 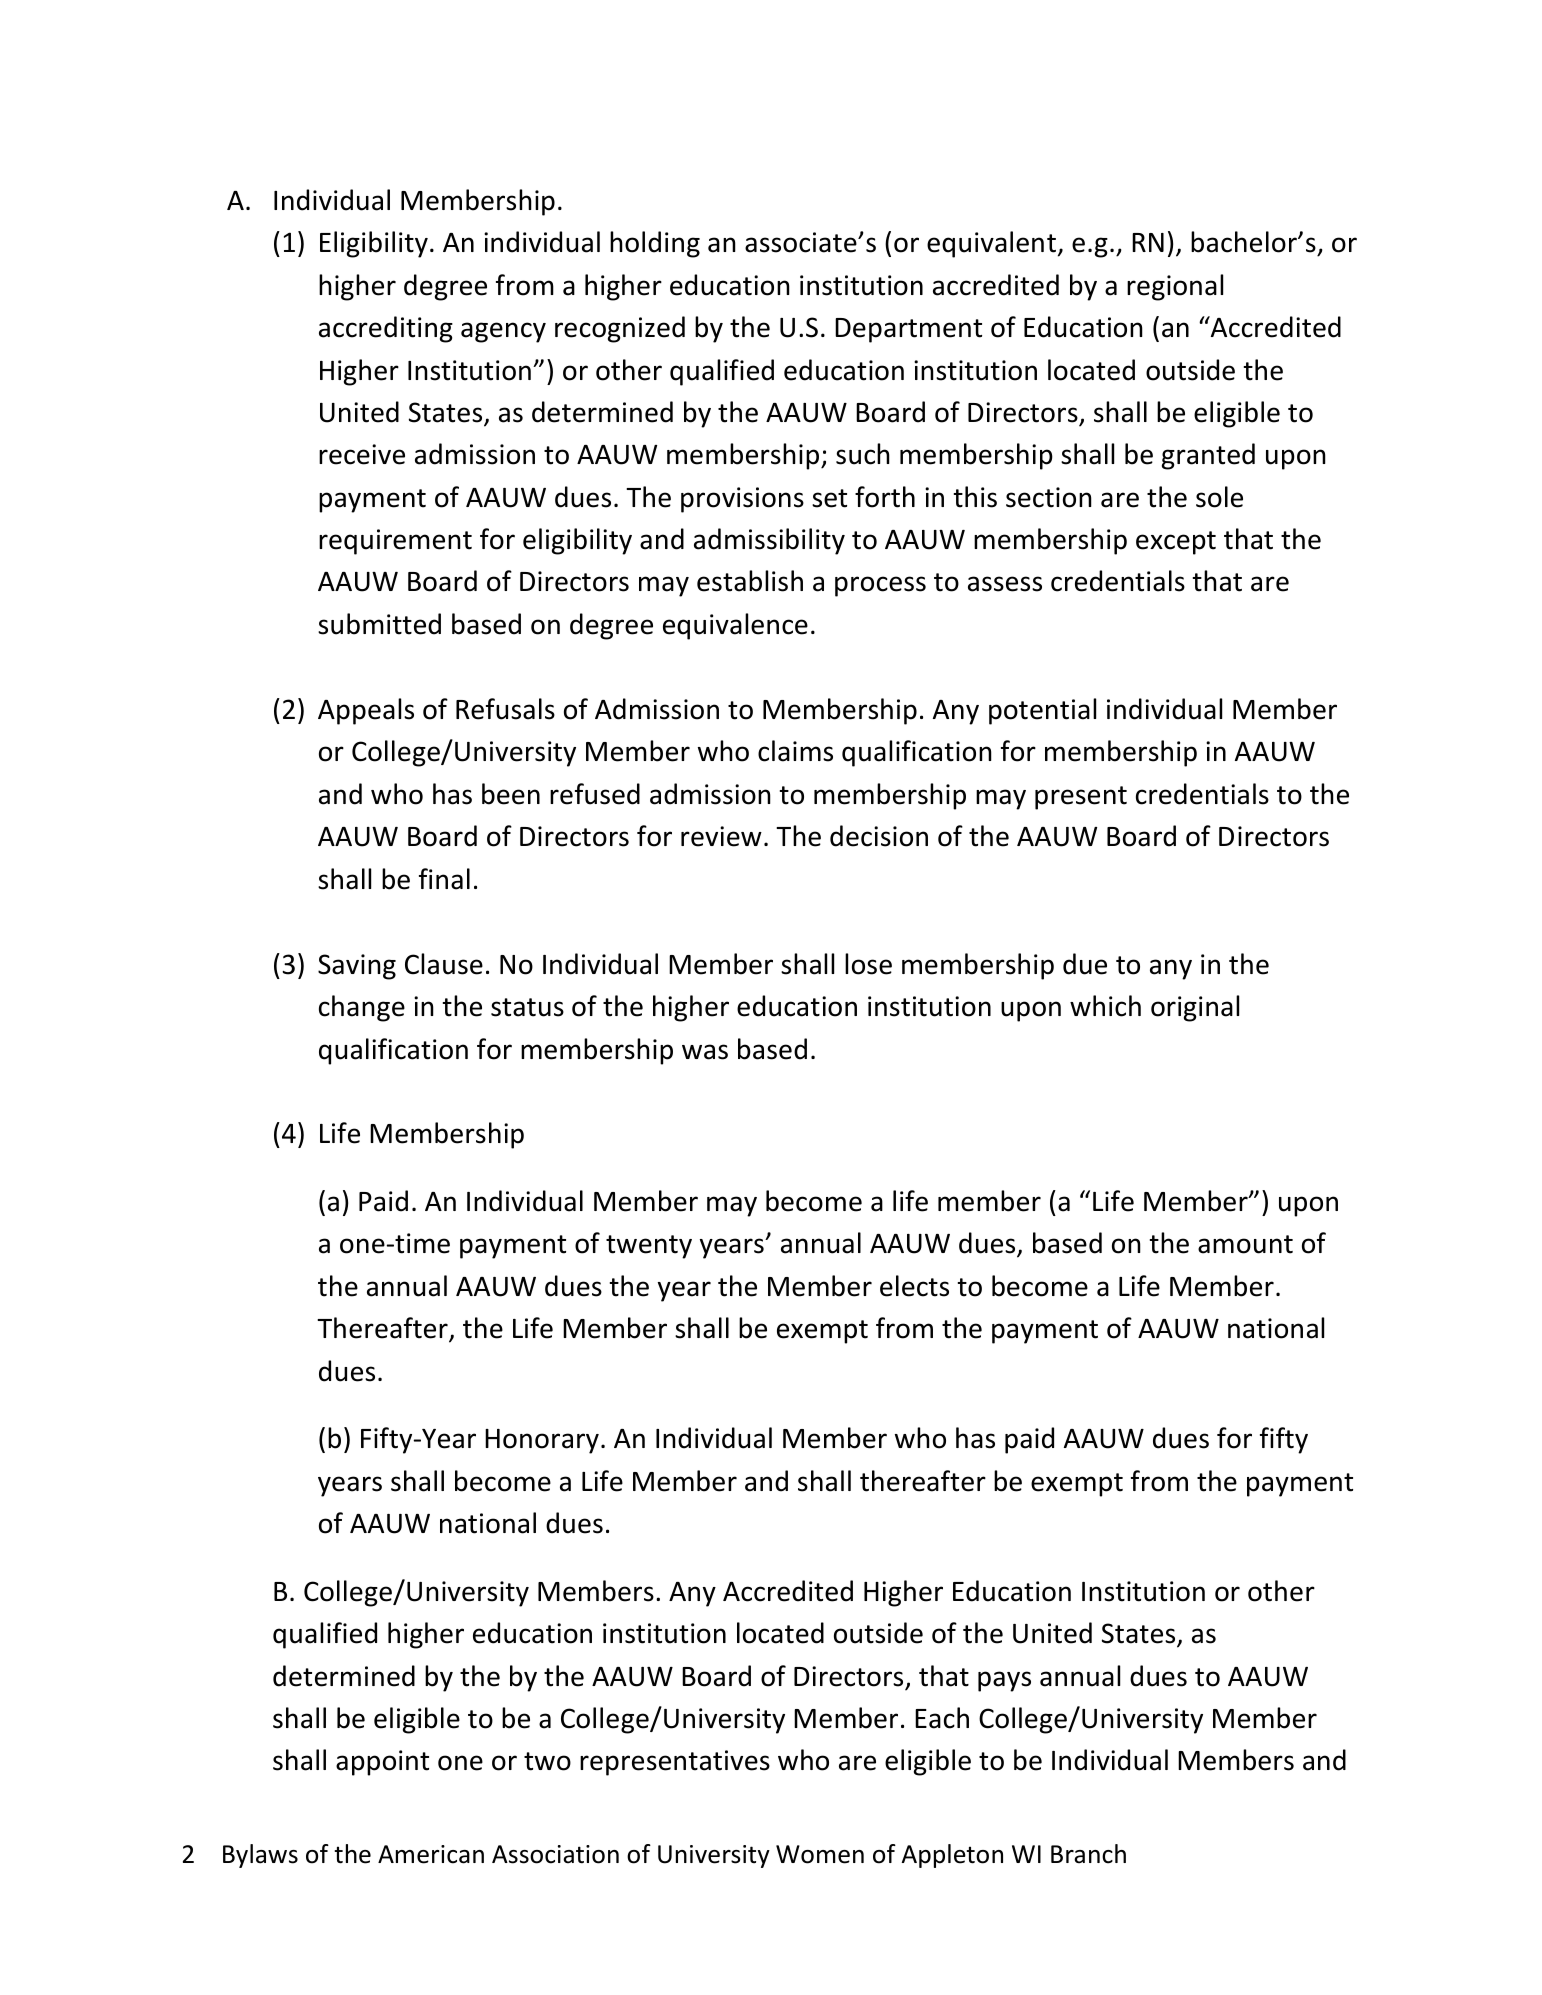 What do you see at coordinates (1175, 287) in the page?
I see `regional` at bounding box center [1175, 287].
